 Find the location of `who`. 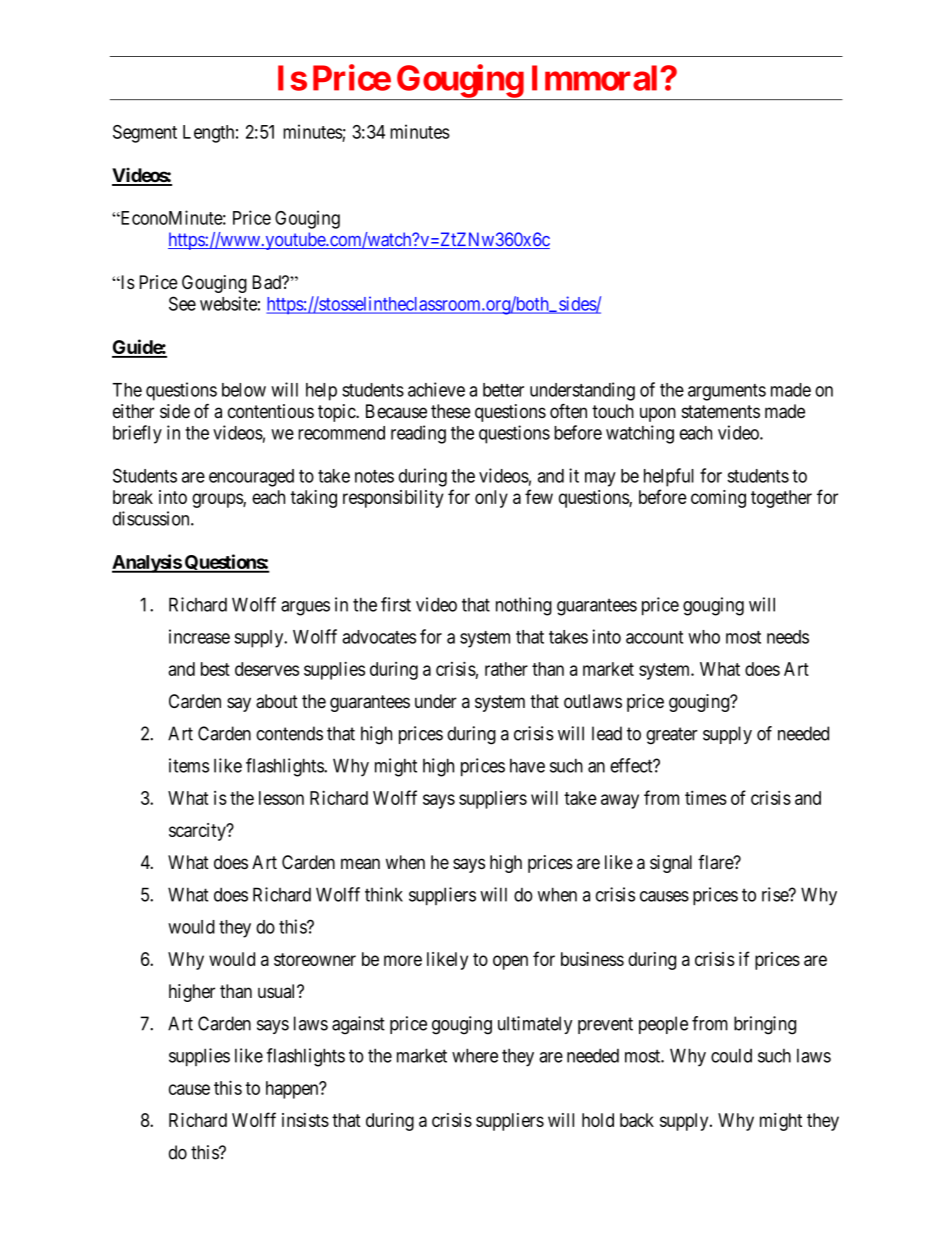

who is located at coordinates (704, 637).
